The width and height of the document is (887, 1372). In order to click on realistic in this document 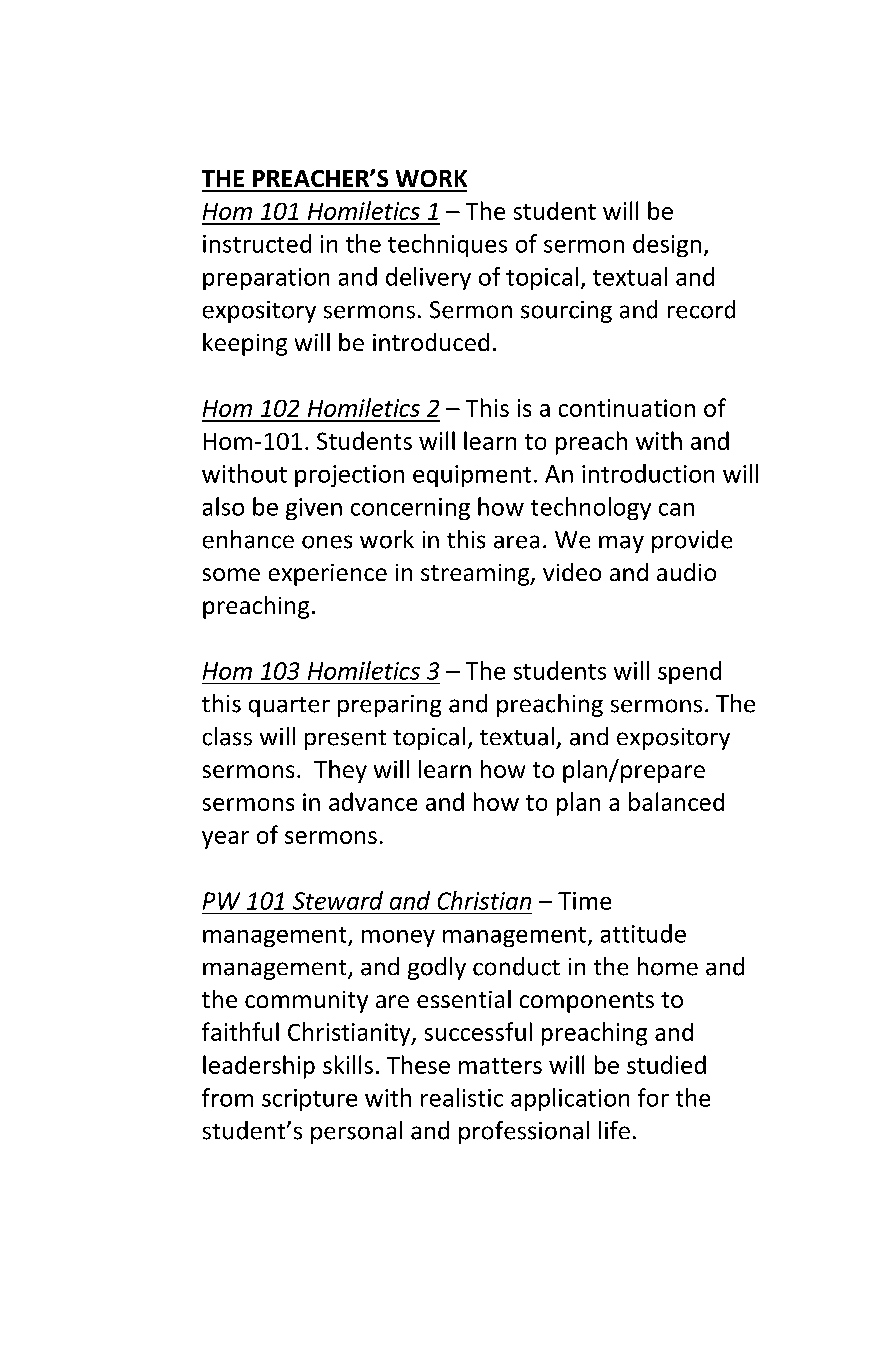, I will do `click(462, 1097)`.
